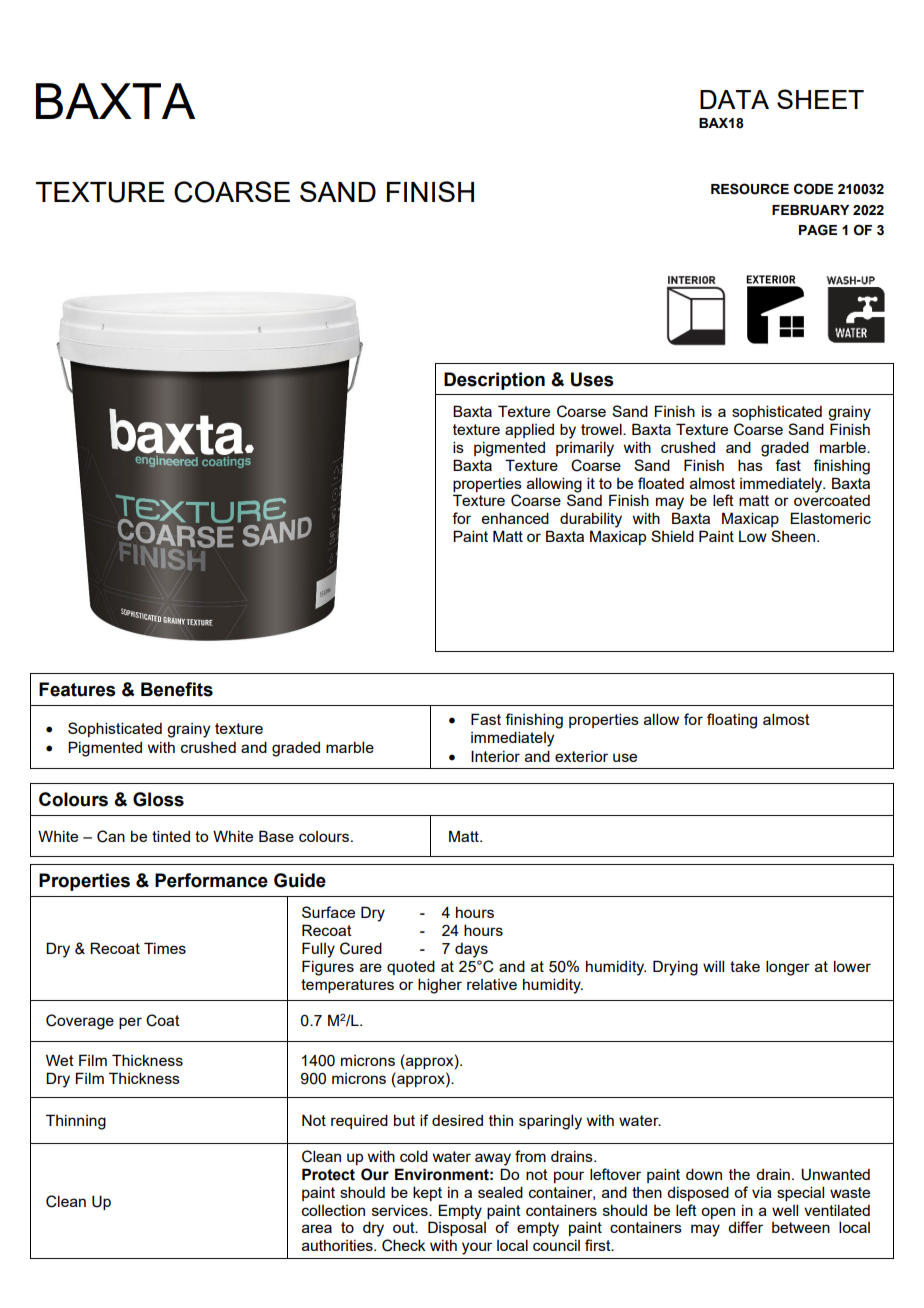 This screenshot has height=1308, width=924. I want to click on RESOURCE, so click(750, 189).
